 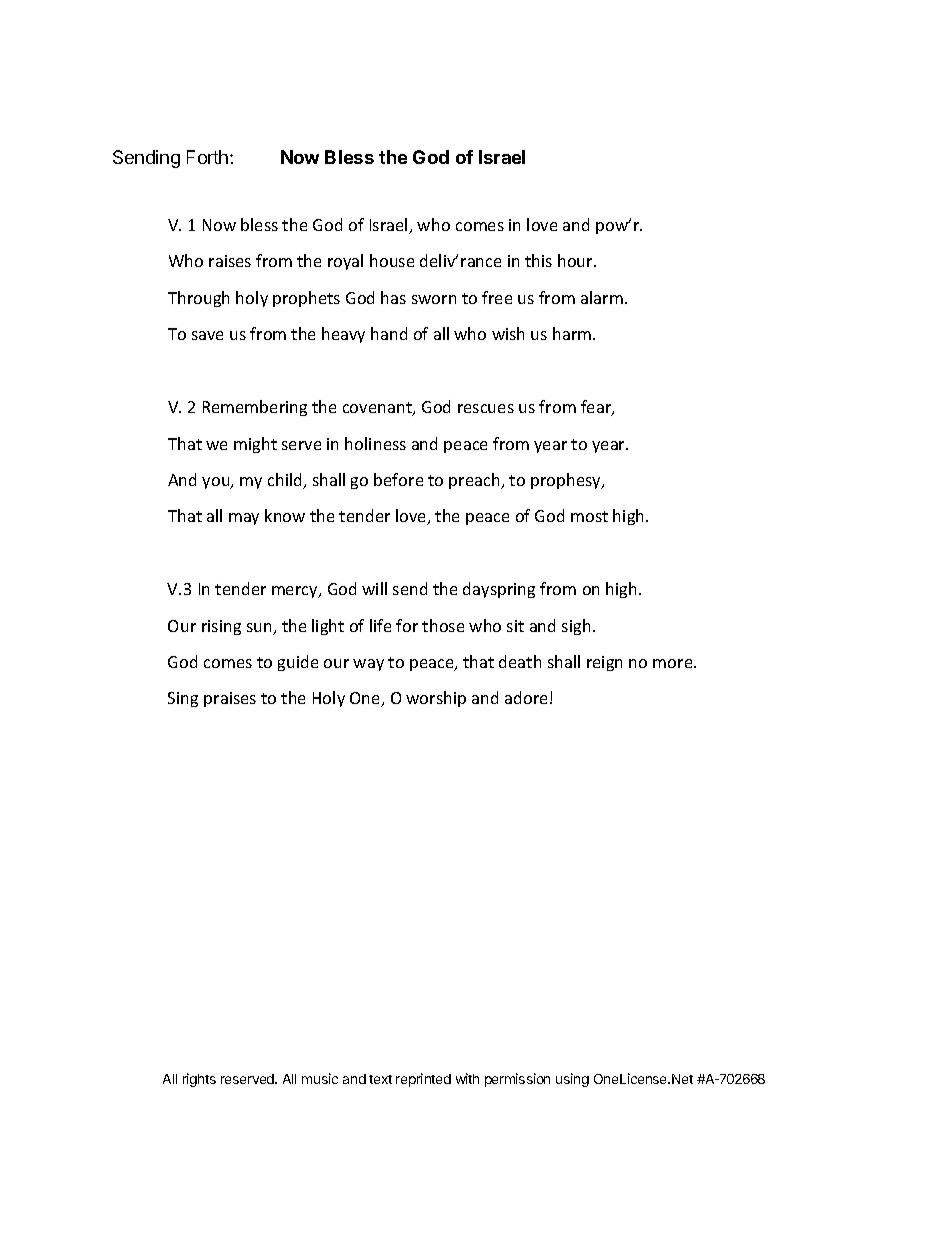 I want to click on guide, so click(x=298, y=663).
